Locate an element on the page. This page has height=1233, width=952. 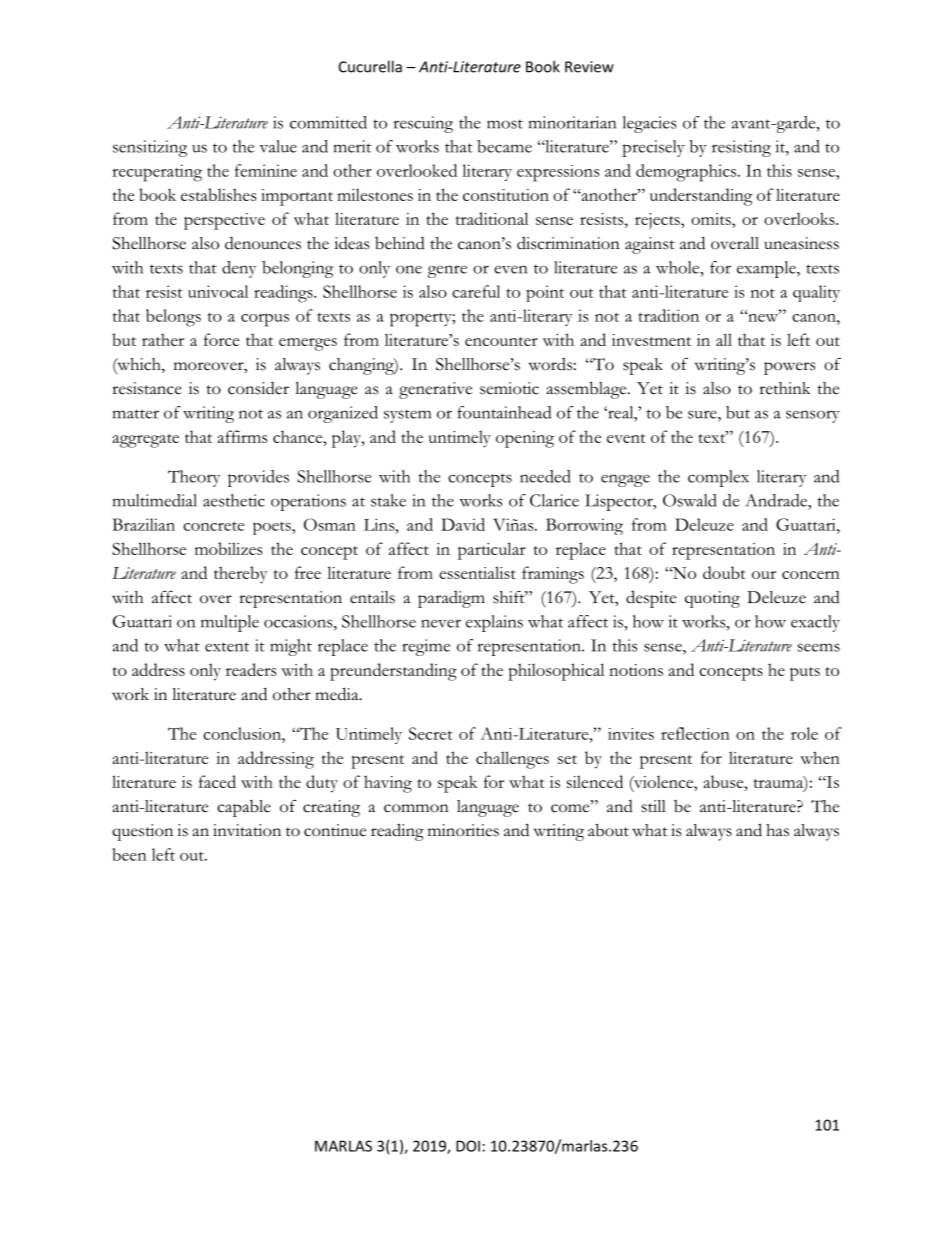
sensitizing is located at coordinates (150, 148).
